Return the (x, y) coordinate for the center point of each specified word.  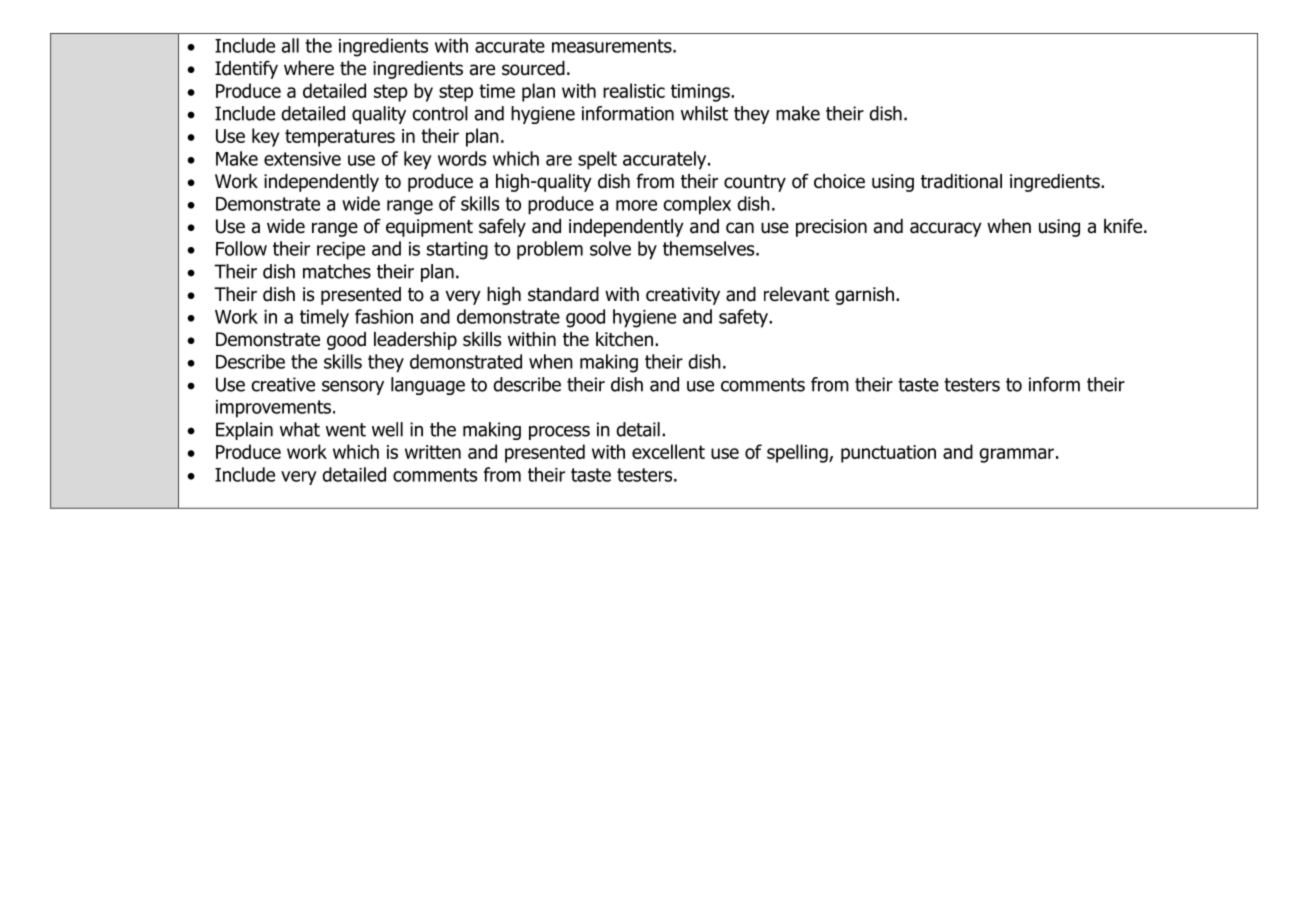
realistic (634, 90)
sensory (353, 388)
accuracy (946, 229)
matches (337, 271)
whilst (704, 113)
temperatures (340, 138)
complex (697, 205)
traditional (961, 181)
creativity (683, 296)
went (346, 430)
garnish (864, 296)
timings (701, 93)
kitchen (624, 339)
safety (745, 318)
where (309, 68)
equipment (429, 228)
